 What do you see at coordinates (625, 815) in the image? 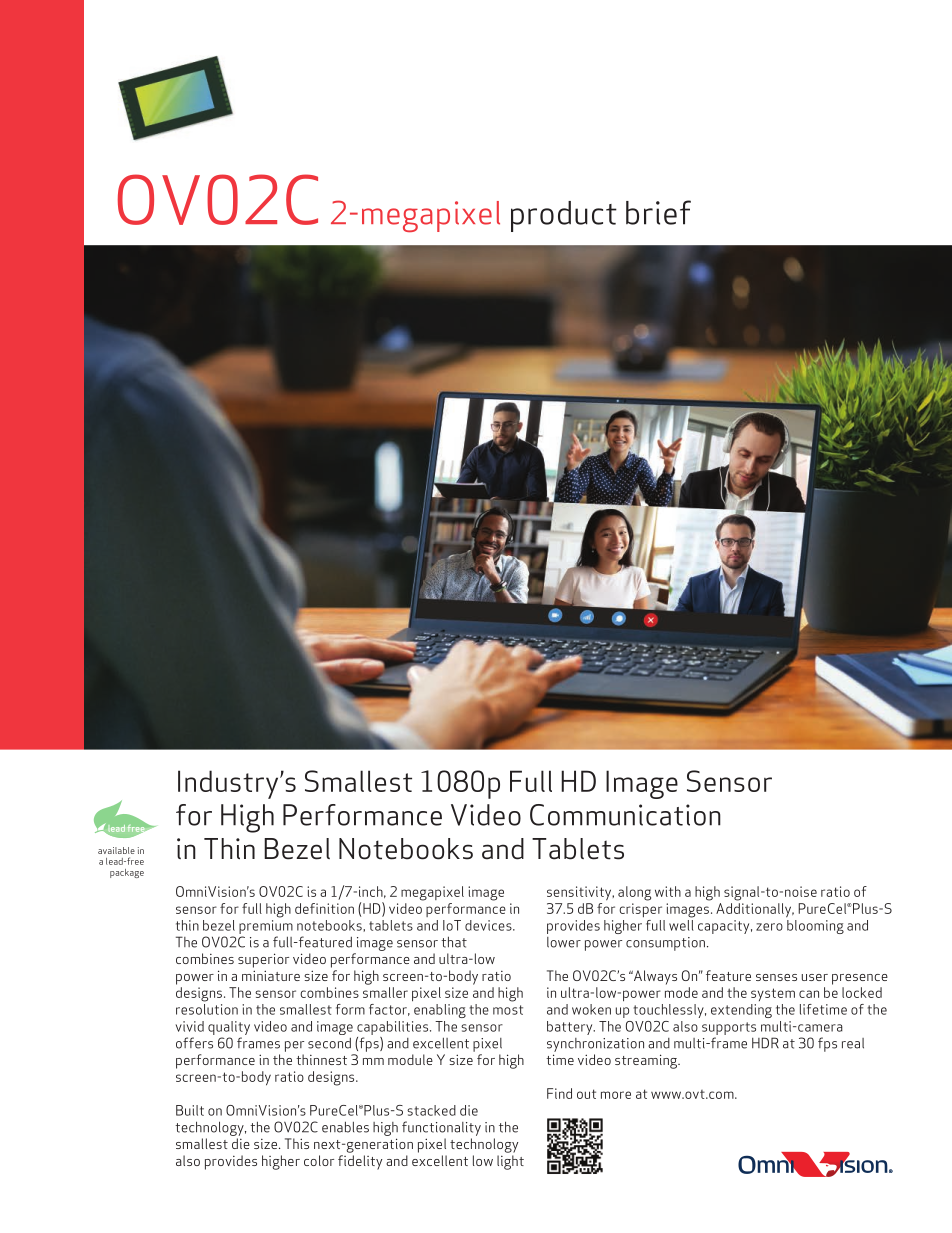
I see `Communication` at bounding box center [625, 815].
